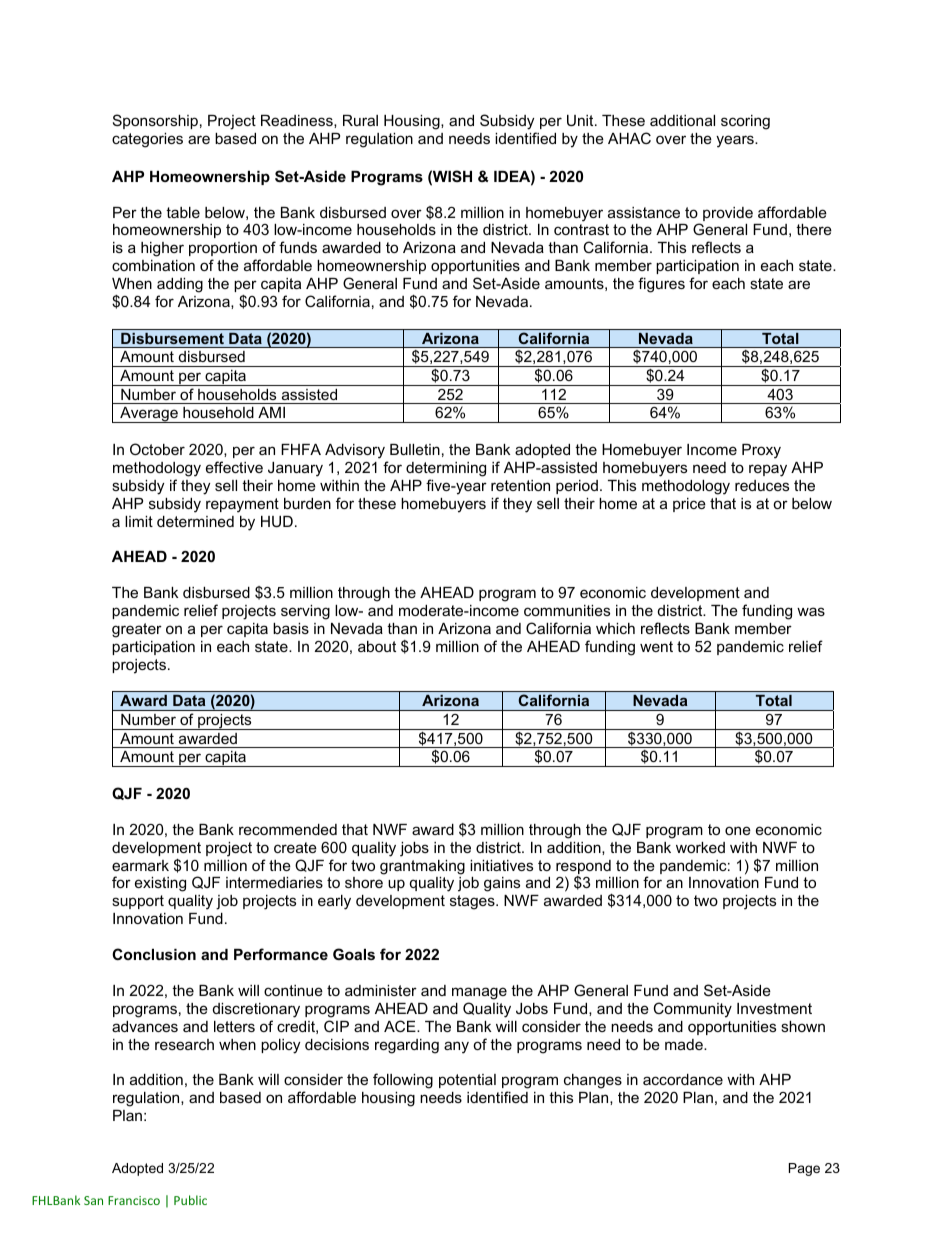 This screenshot has width=952, height=1233. What do you see at coordinates (288, 829) in the screenshot?
I see `recommended` at bounding box center [288, 829].
